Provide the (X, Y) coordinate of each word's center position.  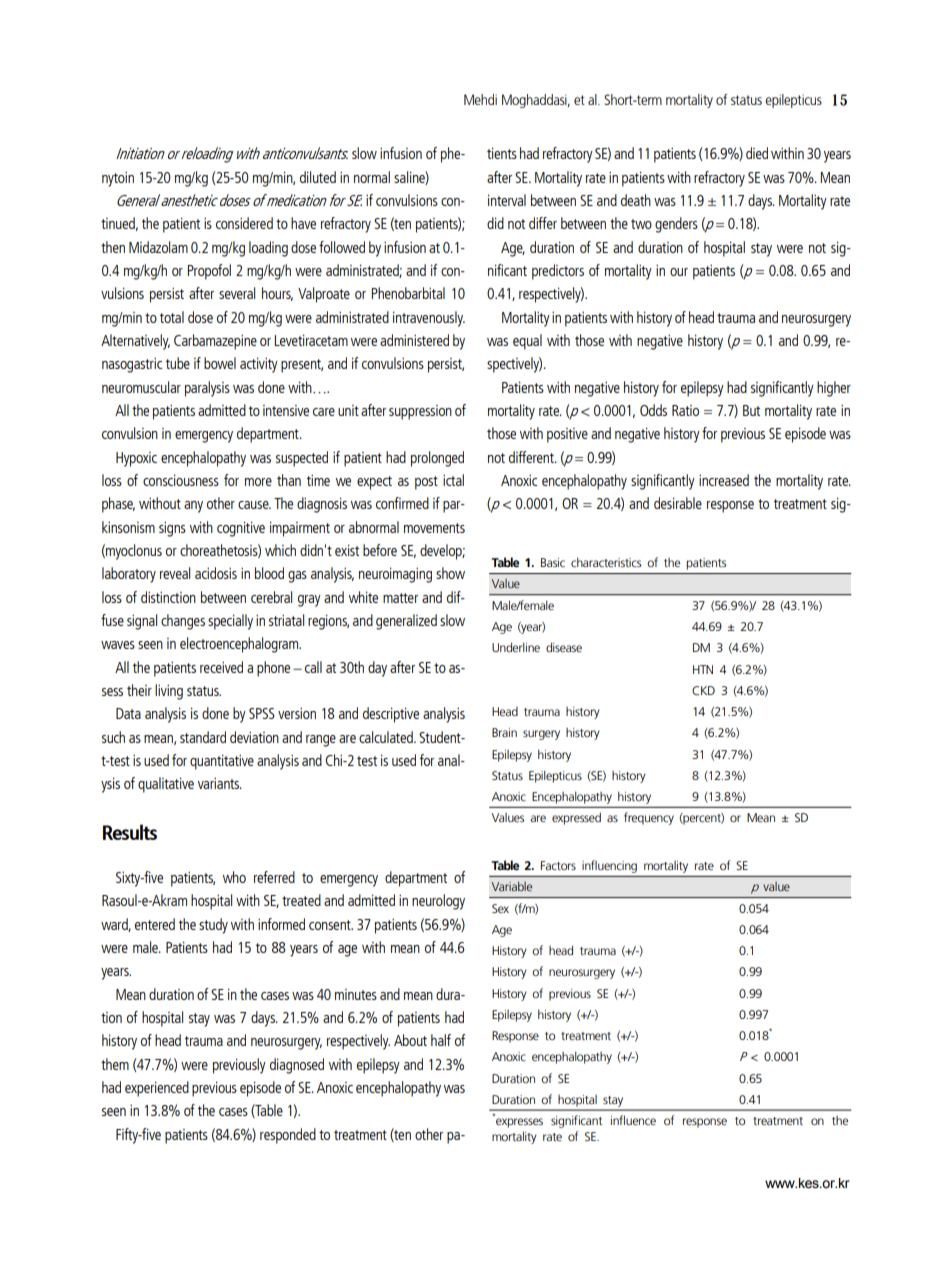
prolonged (437, 459)
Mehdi (480, 99)
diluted (318, 177)
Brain (504, 732)
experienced (157, 1089)
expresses (519, 1123)
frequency (649, 818)
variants (220, 783)
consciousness (181, 480)
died (757, 153)
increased (724, 480)
